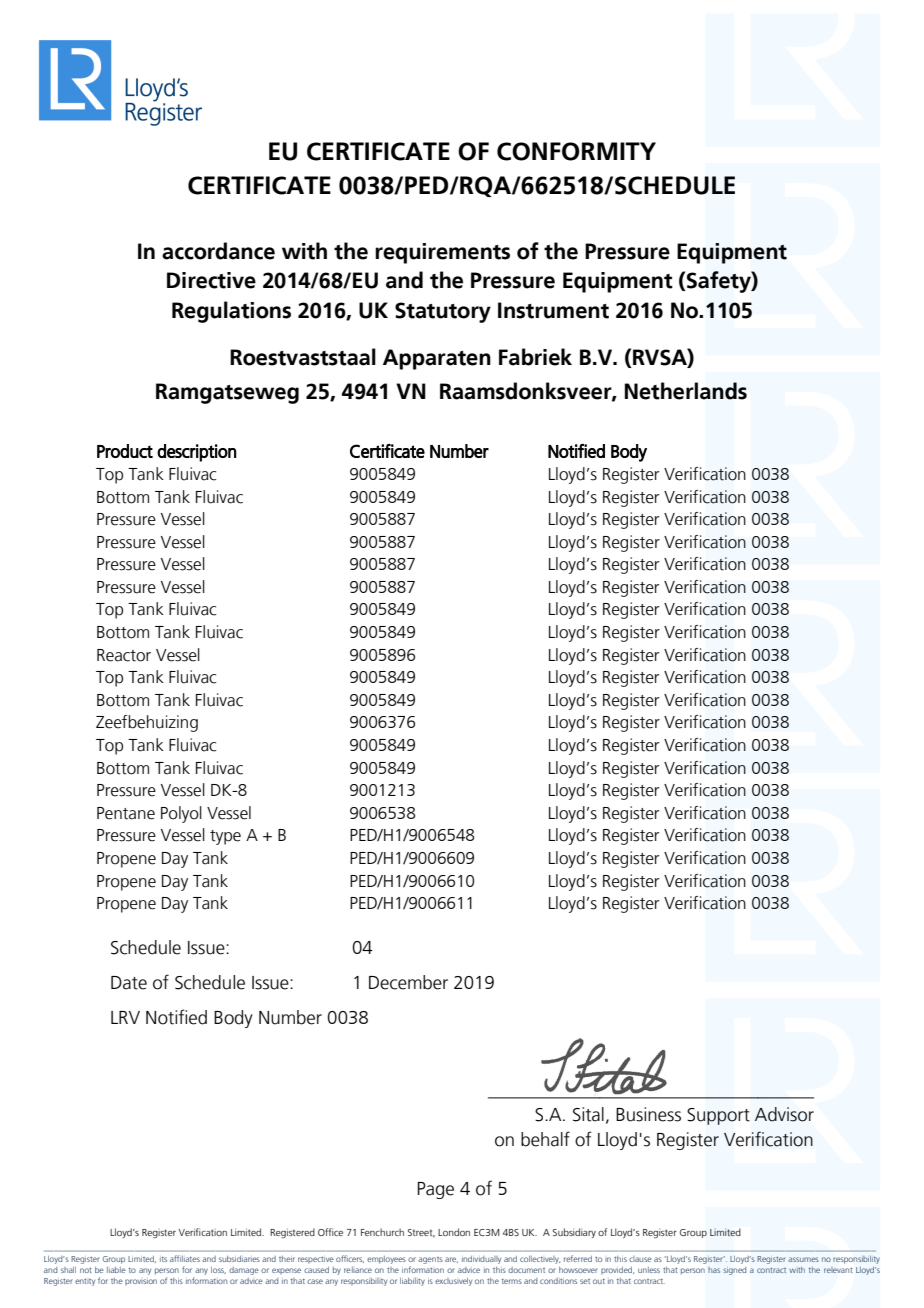  Describe the element at coordinates (784, 1114) in the screenshot. I see `Advisor` at that location.
